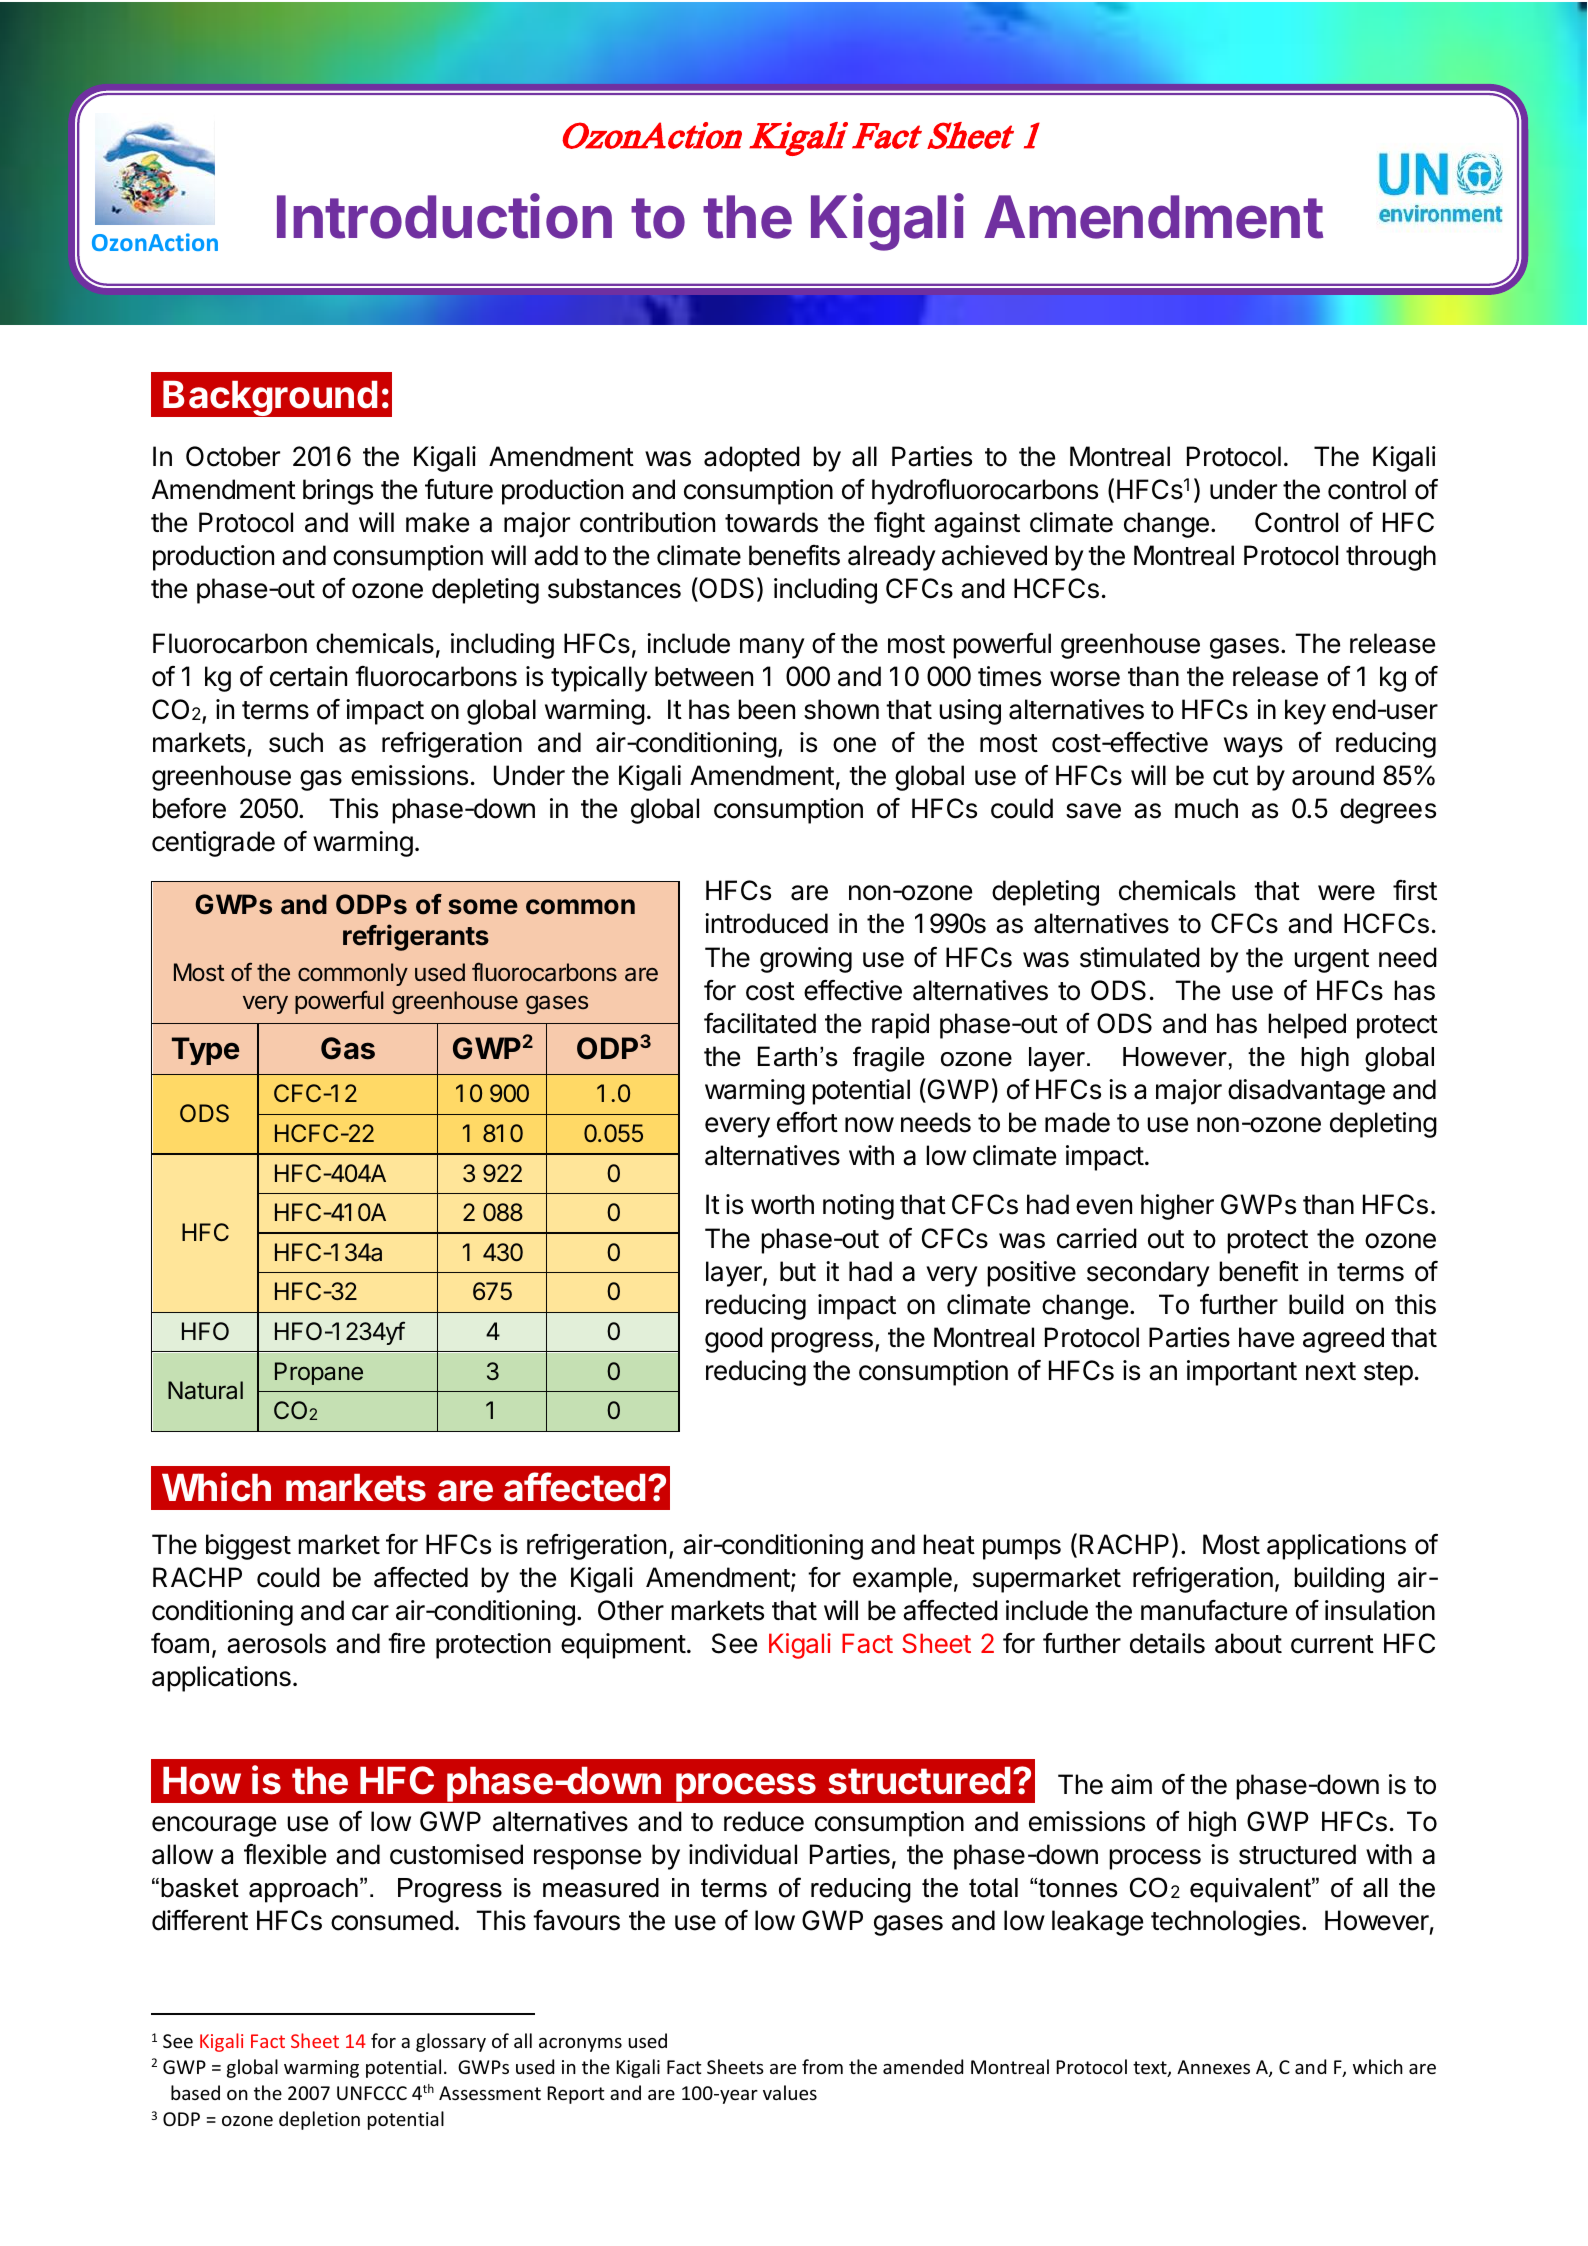 The height and width of the screenshot is (2246, 1588). I want to click on Type, so click(205, 1051).
